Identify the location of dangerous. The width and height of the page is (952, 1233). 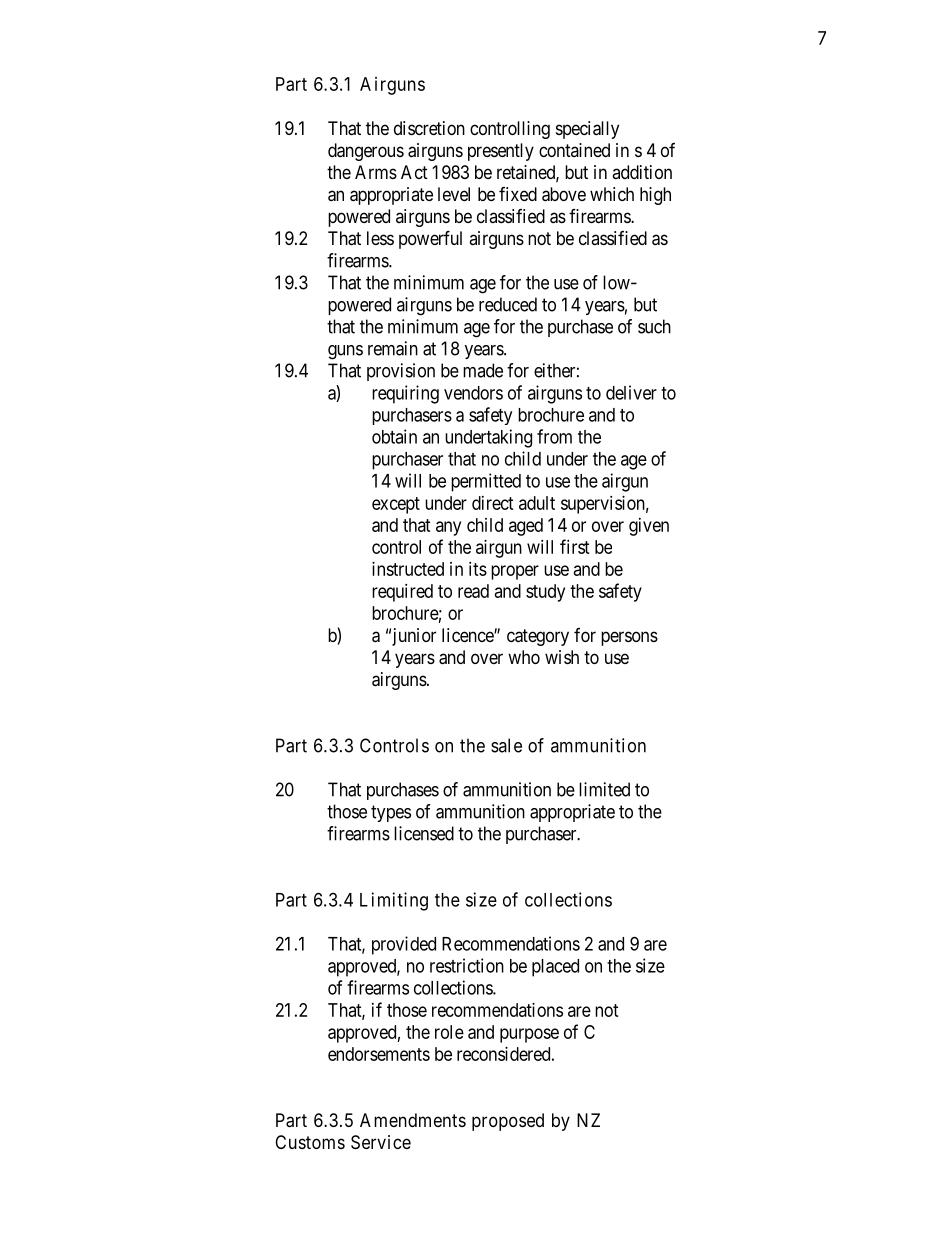
(366, 152).
